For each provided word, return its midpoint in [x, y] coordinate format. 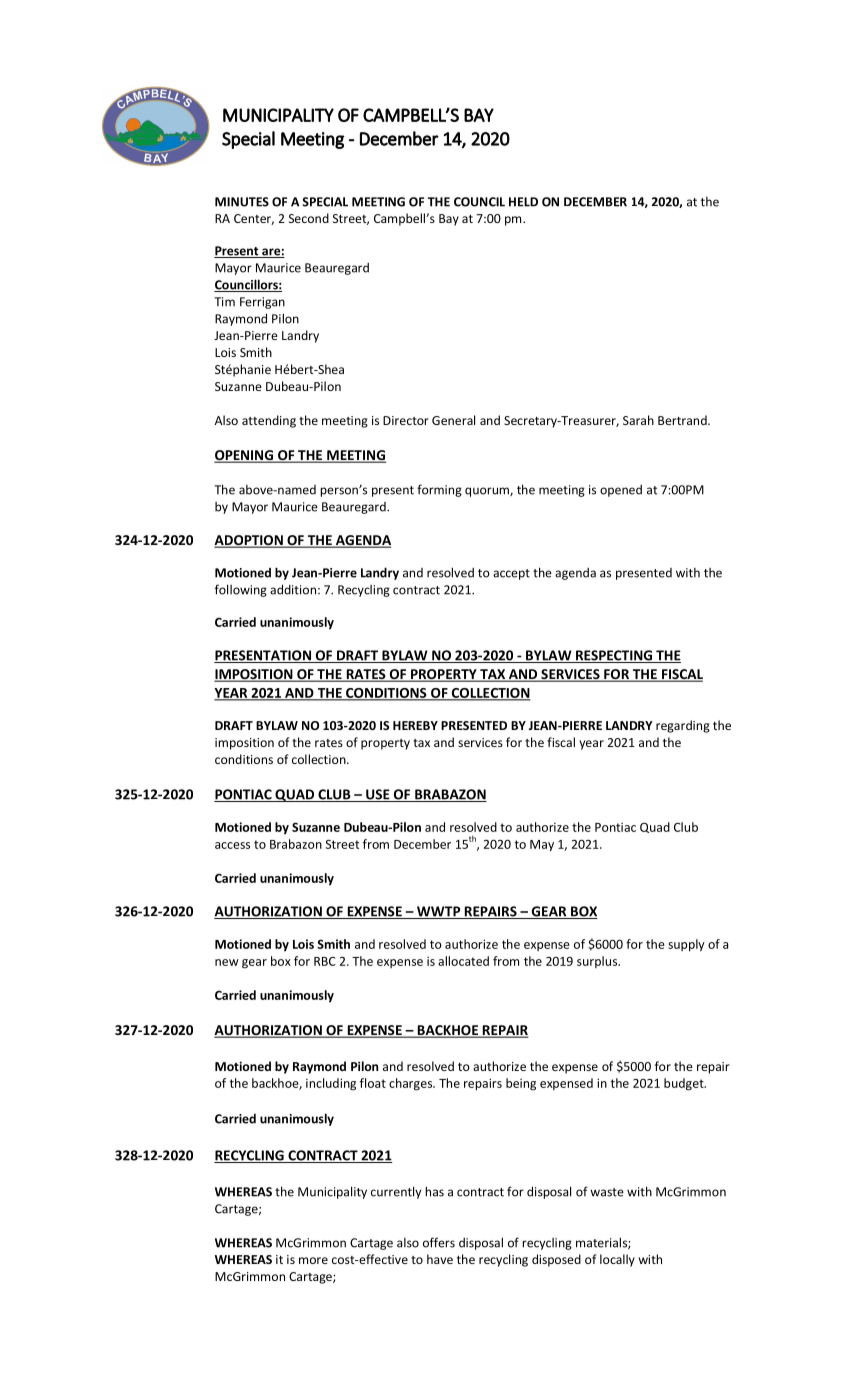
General [453, 420]
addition [293, 589]
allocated [463, 961]
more [313, 1260]
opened [621, 491]
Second [309, 218]
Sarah [638, 420]
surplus [598, 962]
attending [269, 421]
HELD [523, 202]
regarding [683, 726]
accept [511, 574]
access [232, 845]
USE [378, 795]
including [331, 1084]
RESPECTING [614, 656]
